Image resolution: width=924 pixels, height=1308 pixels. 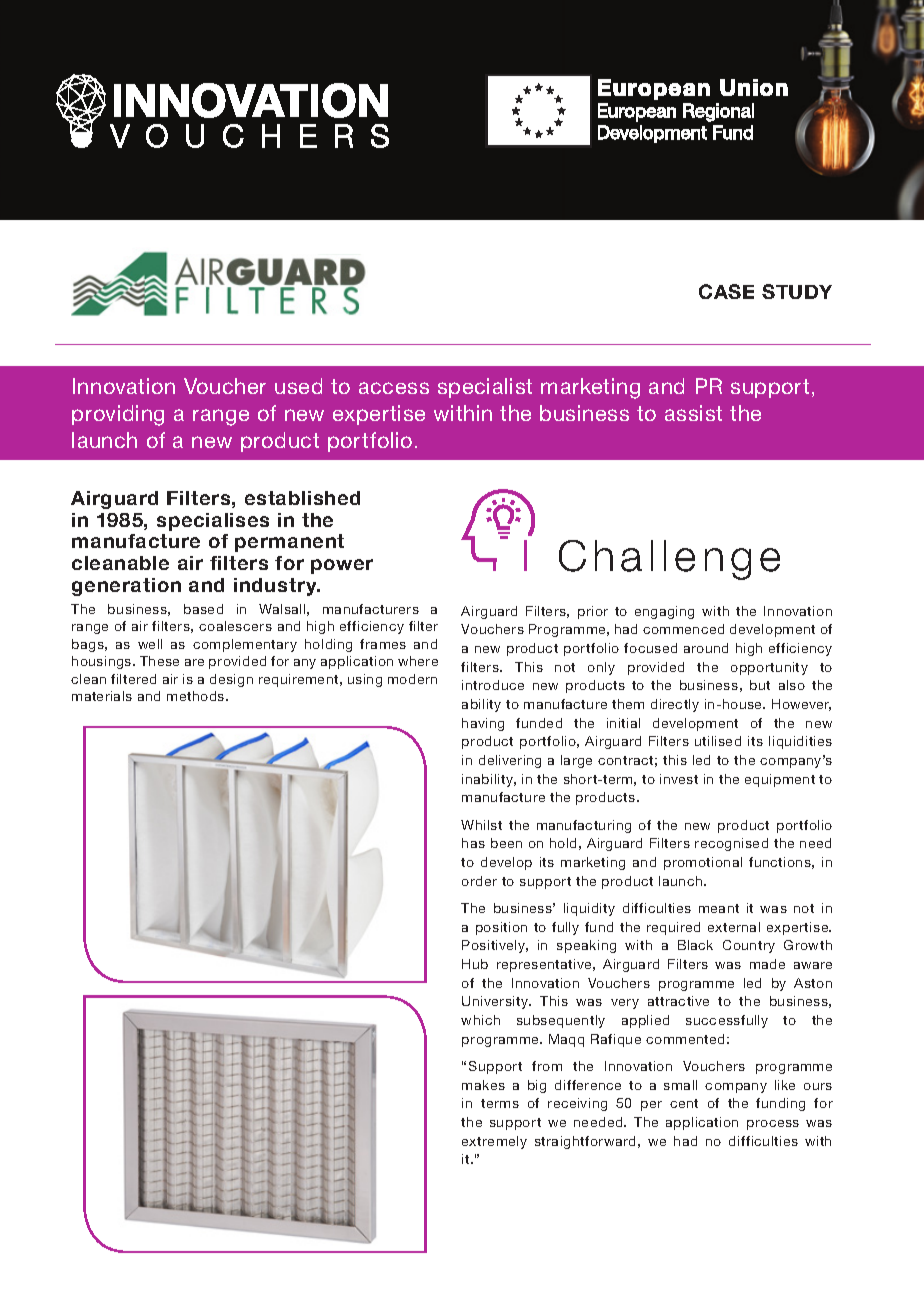 I want to click on methods, so click(x=197, y=696).
